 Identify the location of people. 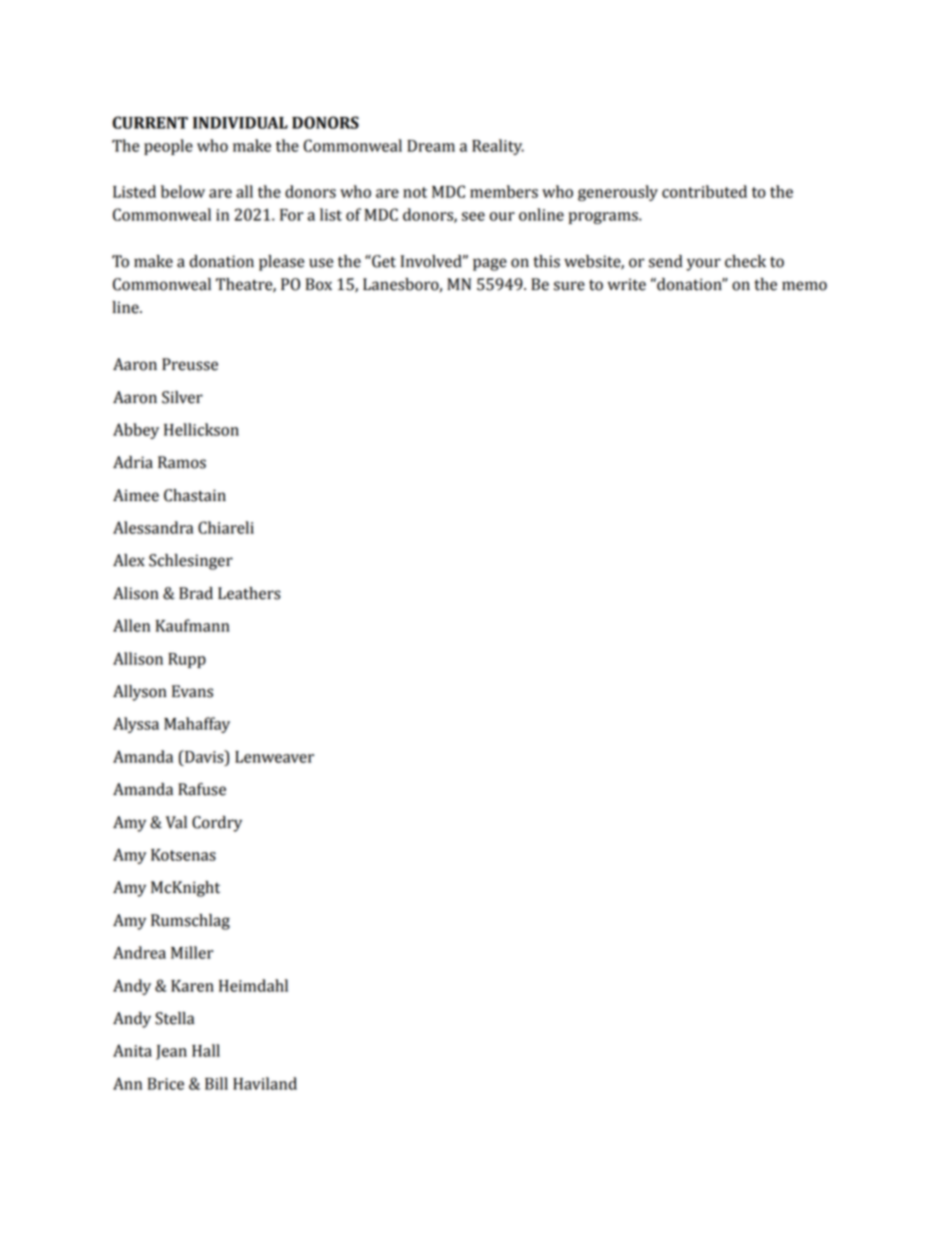
(168, 147).
